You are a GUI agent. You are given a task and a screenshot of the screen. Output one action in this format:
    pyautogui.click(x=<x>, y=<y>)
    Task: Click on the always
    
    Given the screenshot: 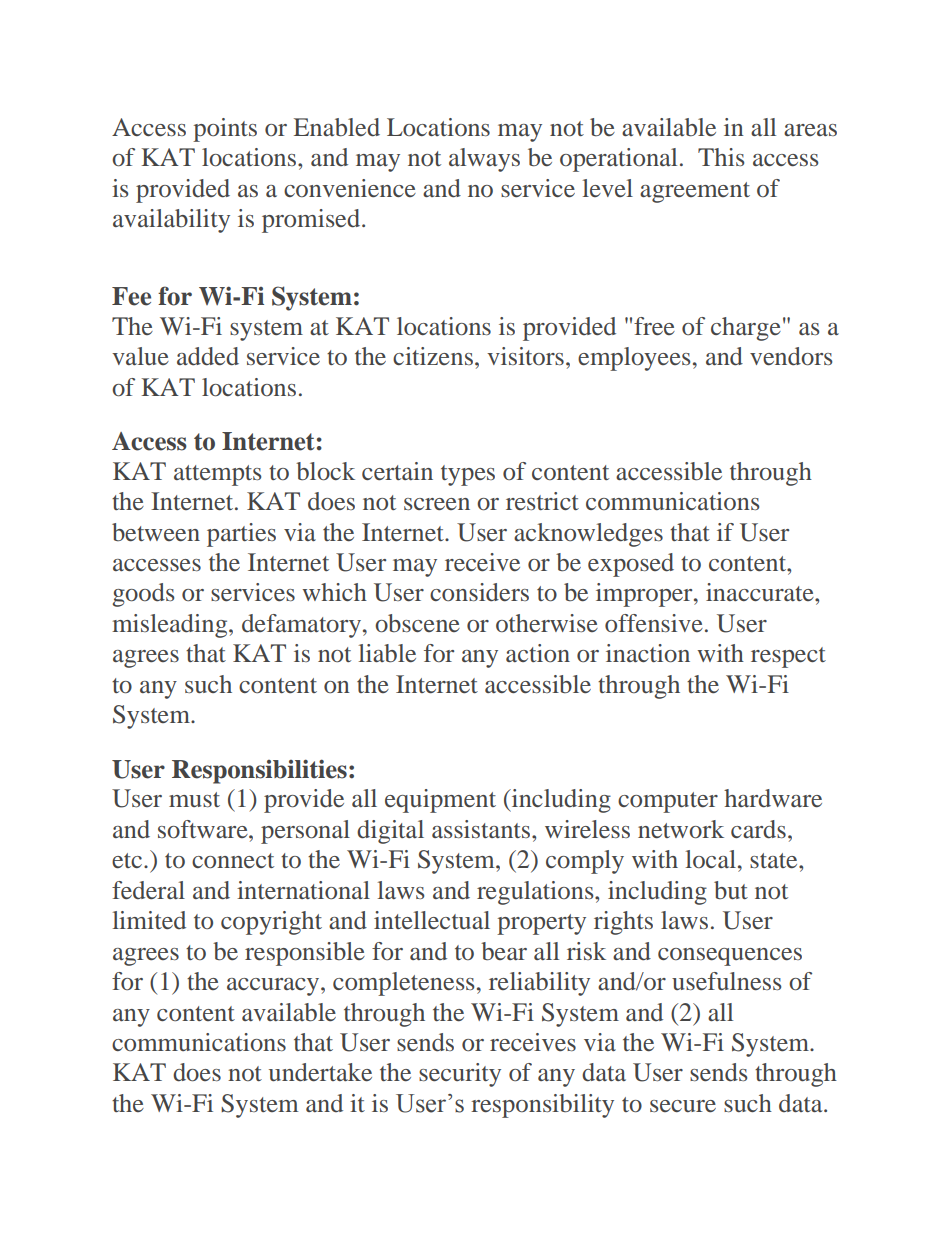 What is the action you would take?
    pyautogui.click(x=484, y=160)
